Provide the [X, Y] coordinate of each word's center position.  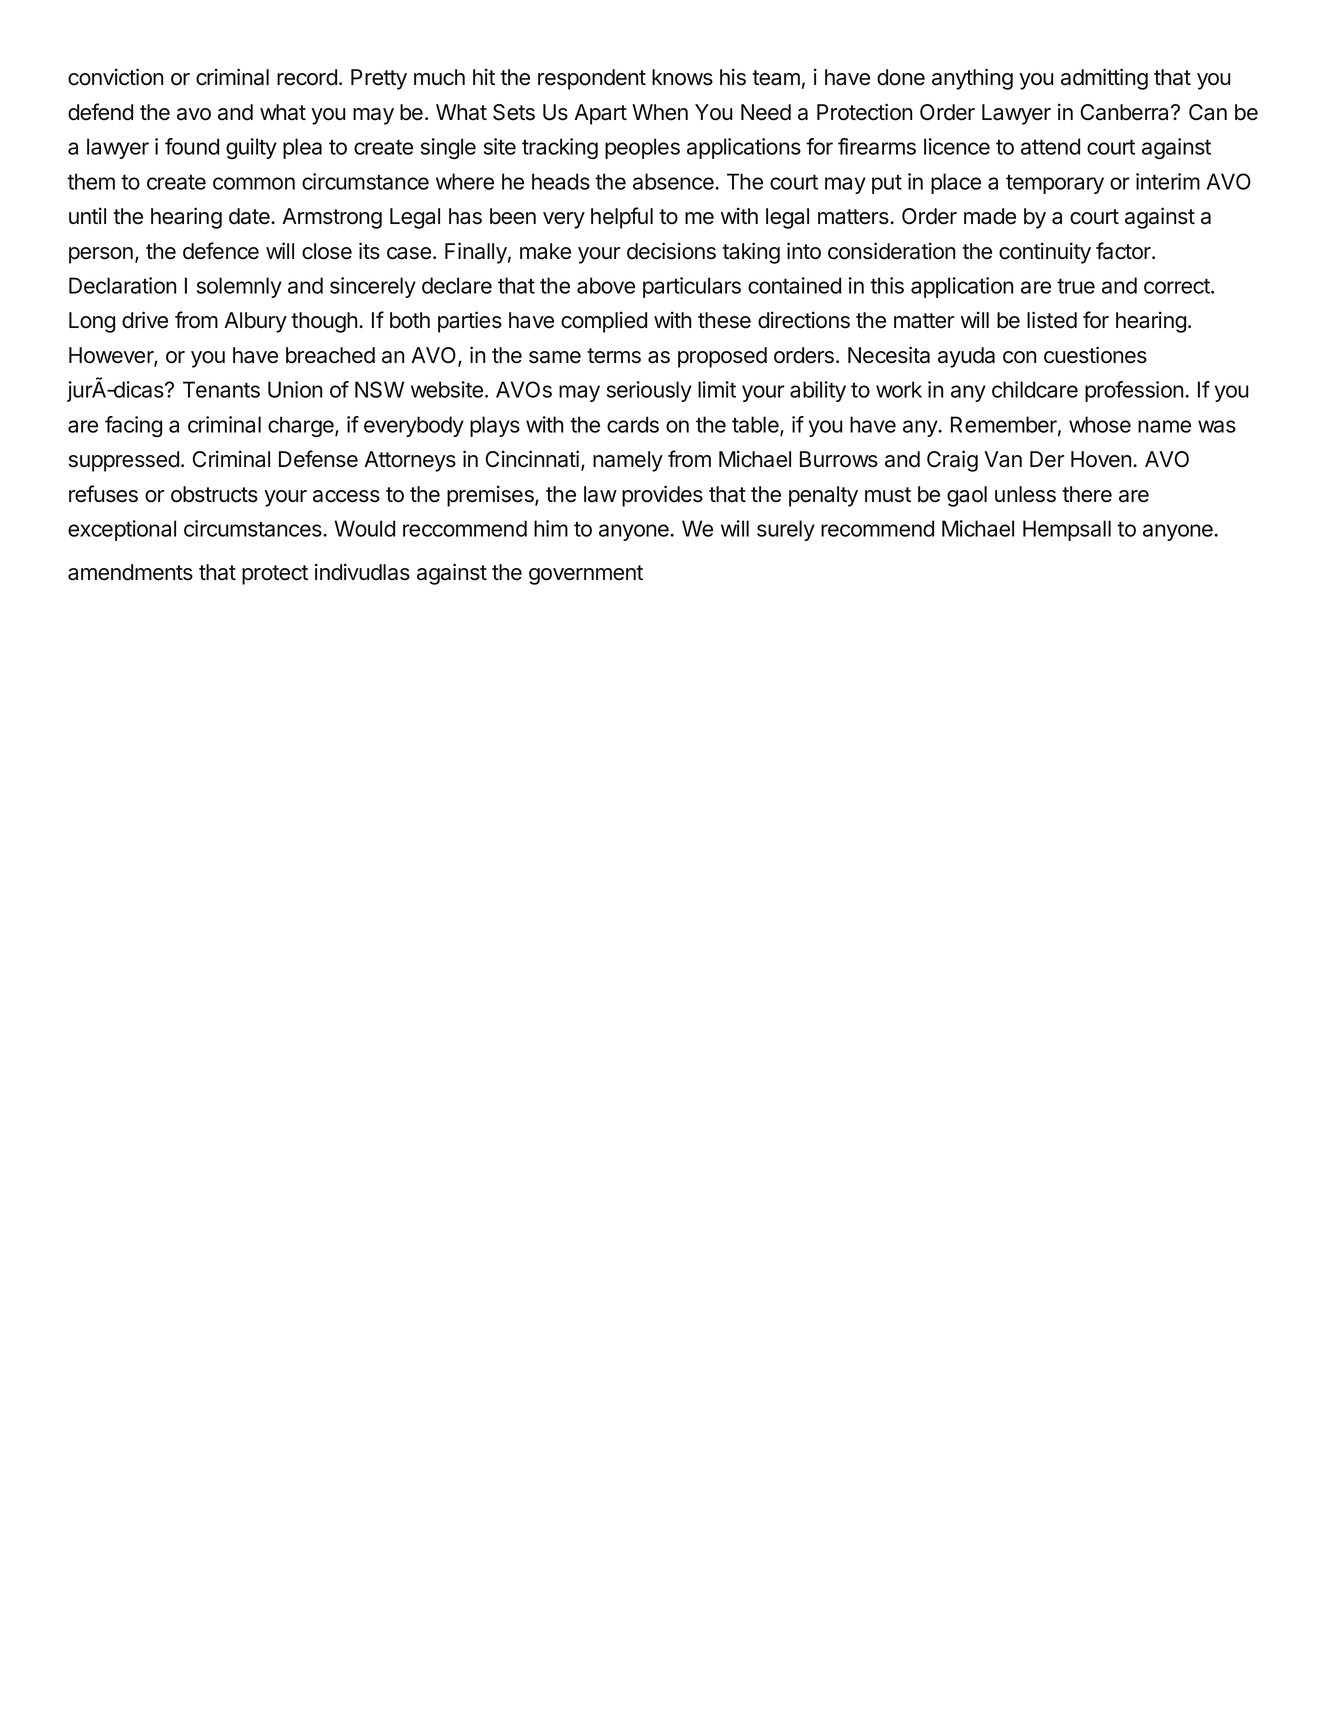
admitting [1104, 79]
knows [682, 77]
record [307, 77]
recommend [877, 528]
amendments [130, 572]
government [586, 575]
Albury [255, 322]
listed [1052, 320]
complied [604, 322]
